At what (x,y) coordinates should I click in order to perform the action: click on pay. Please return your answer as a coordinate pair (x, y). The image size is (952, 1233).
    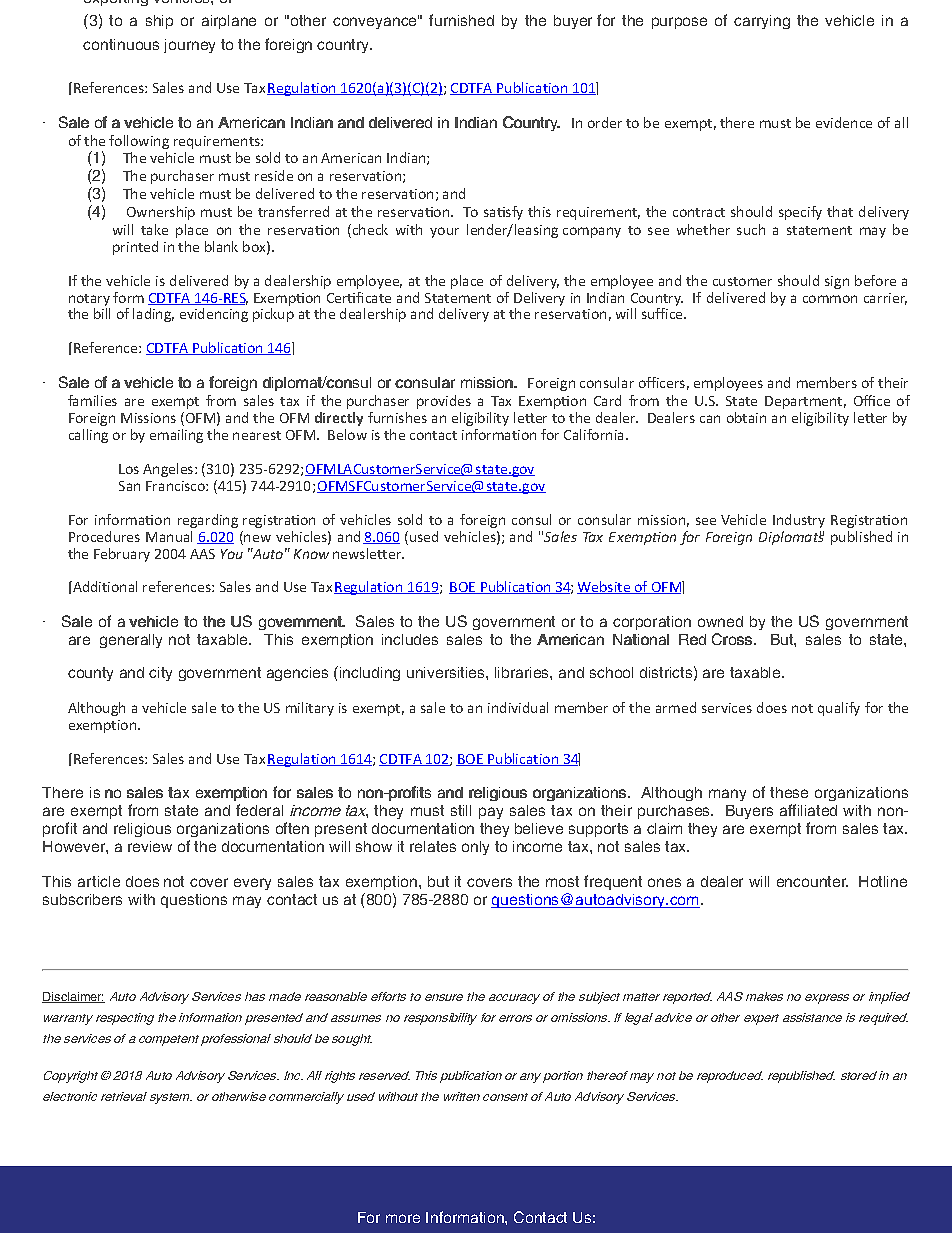
    Looking at the image, I should click on (491, 813).
